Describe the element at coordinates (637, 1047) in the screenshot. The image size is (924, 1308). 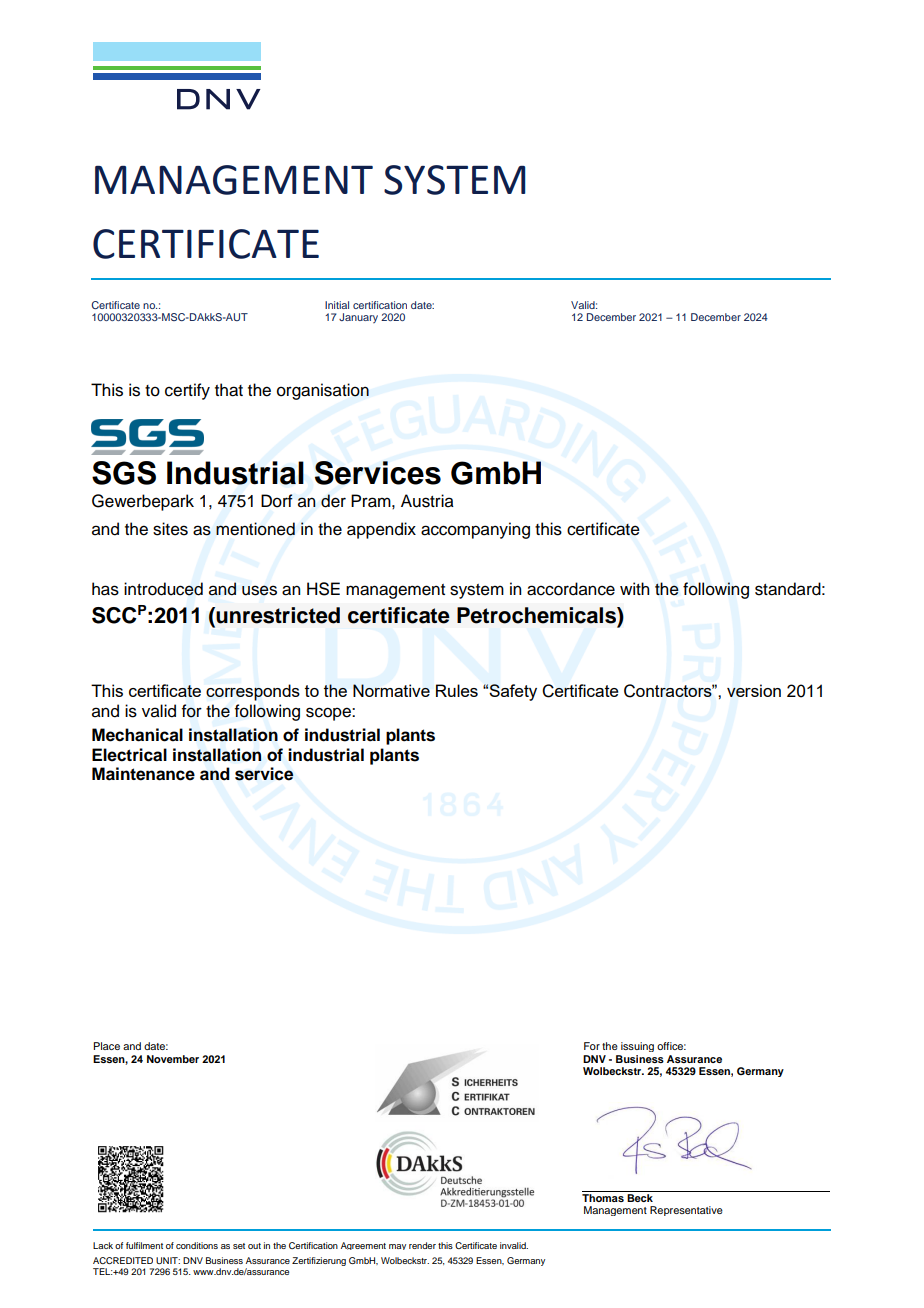
I see `issuing` at that location.
